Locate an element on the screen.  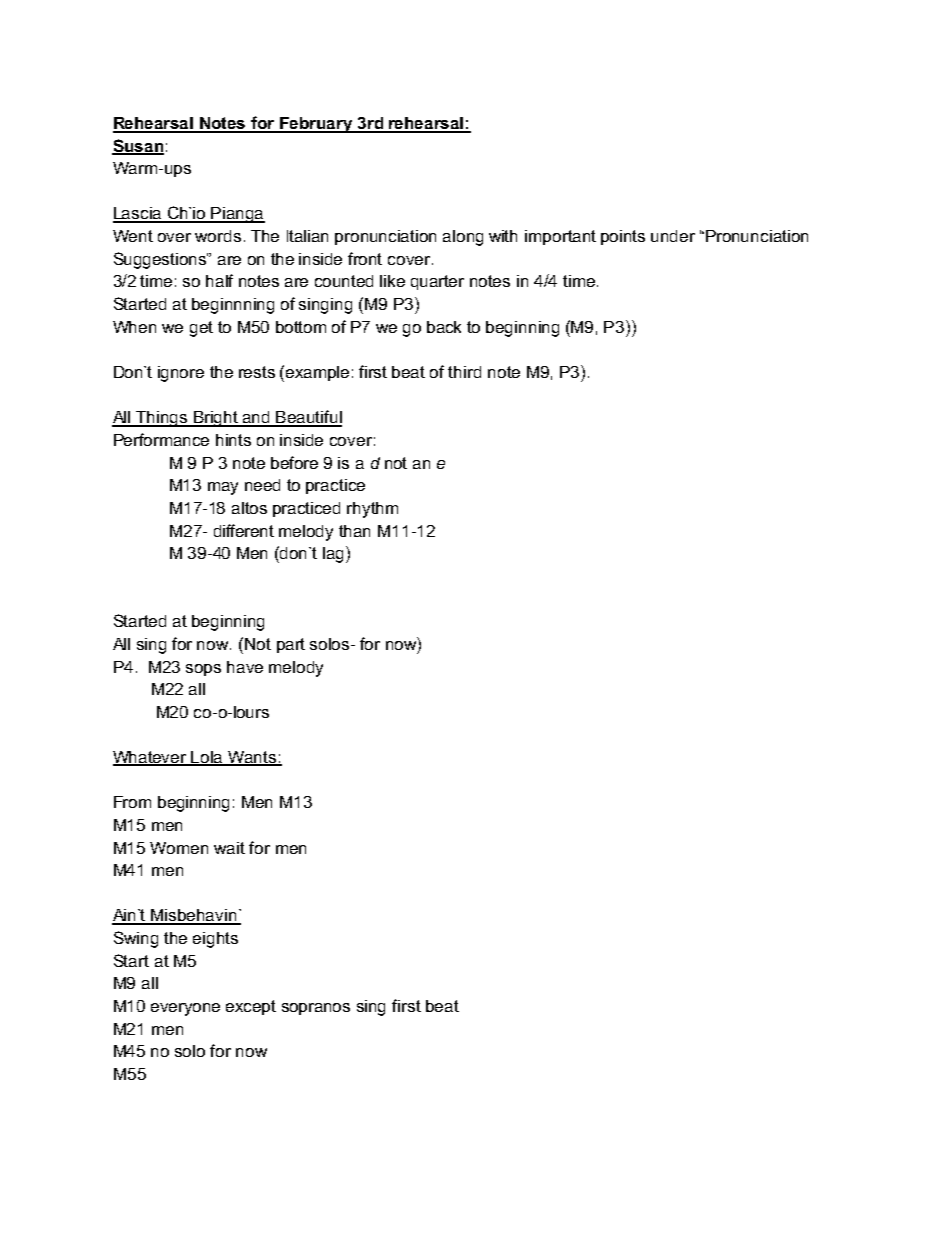
altos is located at coordinates (249, 508).
